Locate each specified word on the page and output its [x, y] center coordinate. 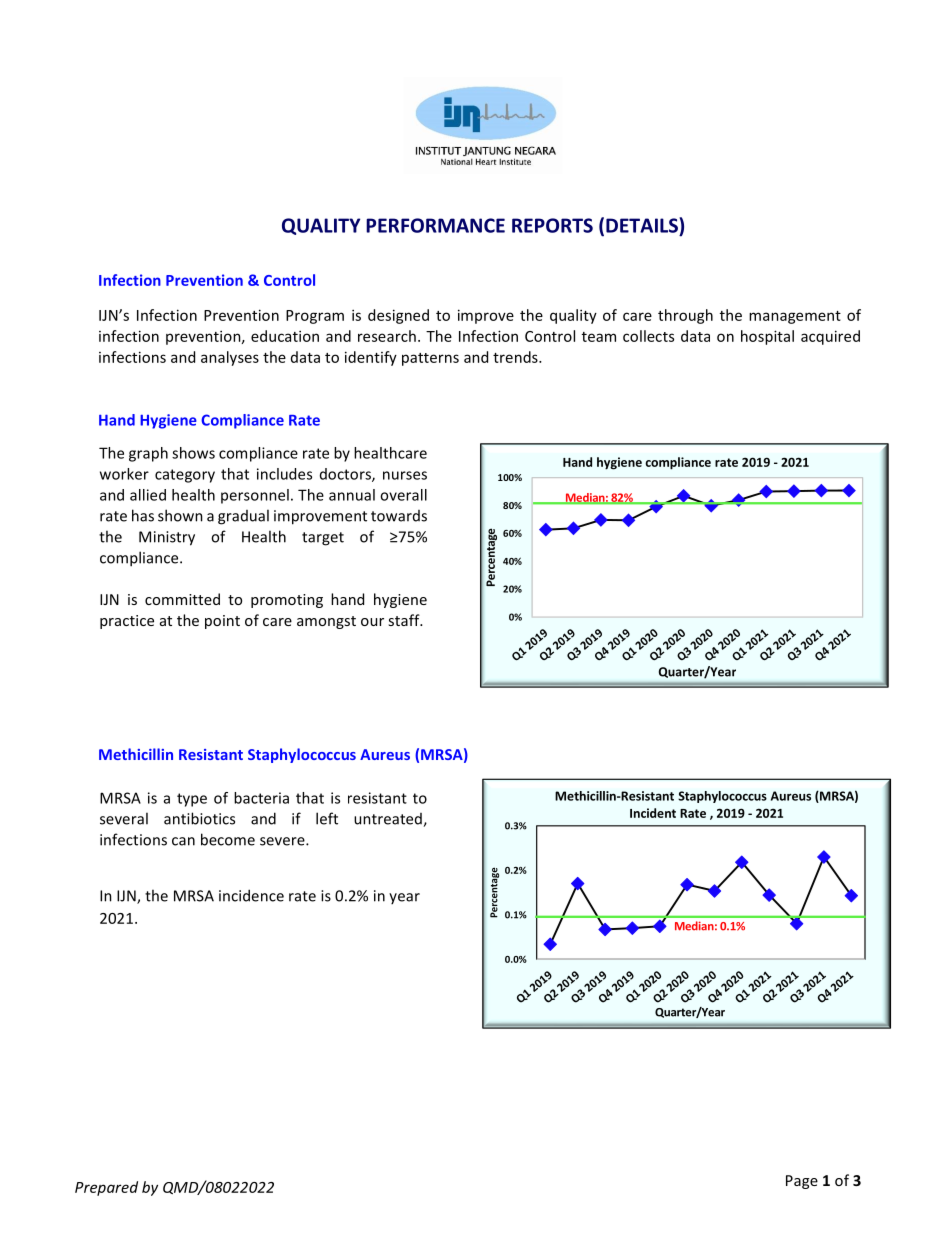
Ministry [167, 538]
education [285, 336]
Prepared [106, 1188]
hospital [767, 337]
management [795, 317]
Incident [653, 813]
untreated [389, 820]
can [183, 841]
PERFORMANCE [435, 225]
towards [399, 516]
